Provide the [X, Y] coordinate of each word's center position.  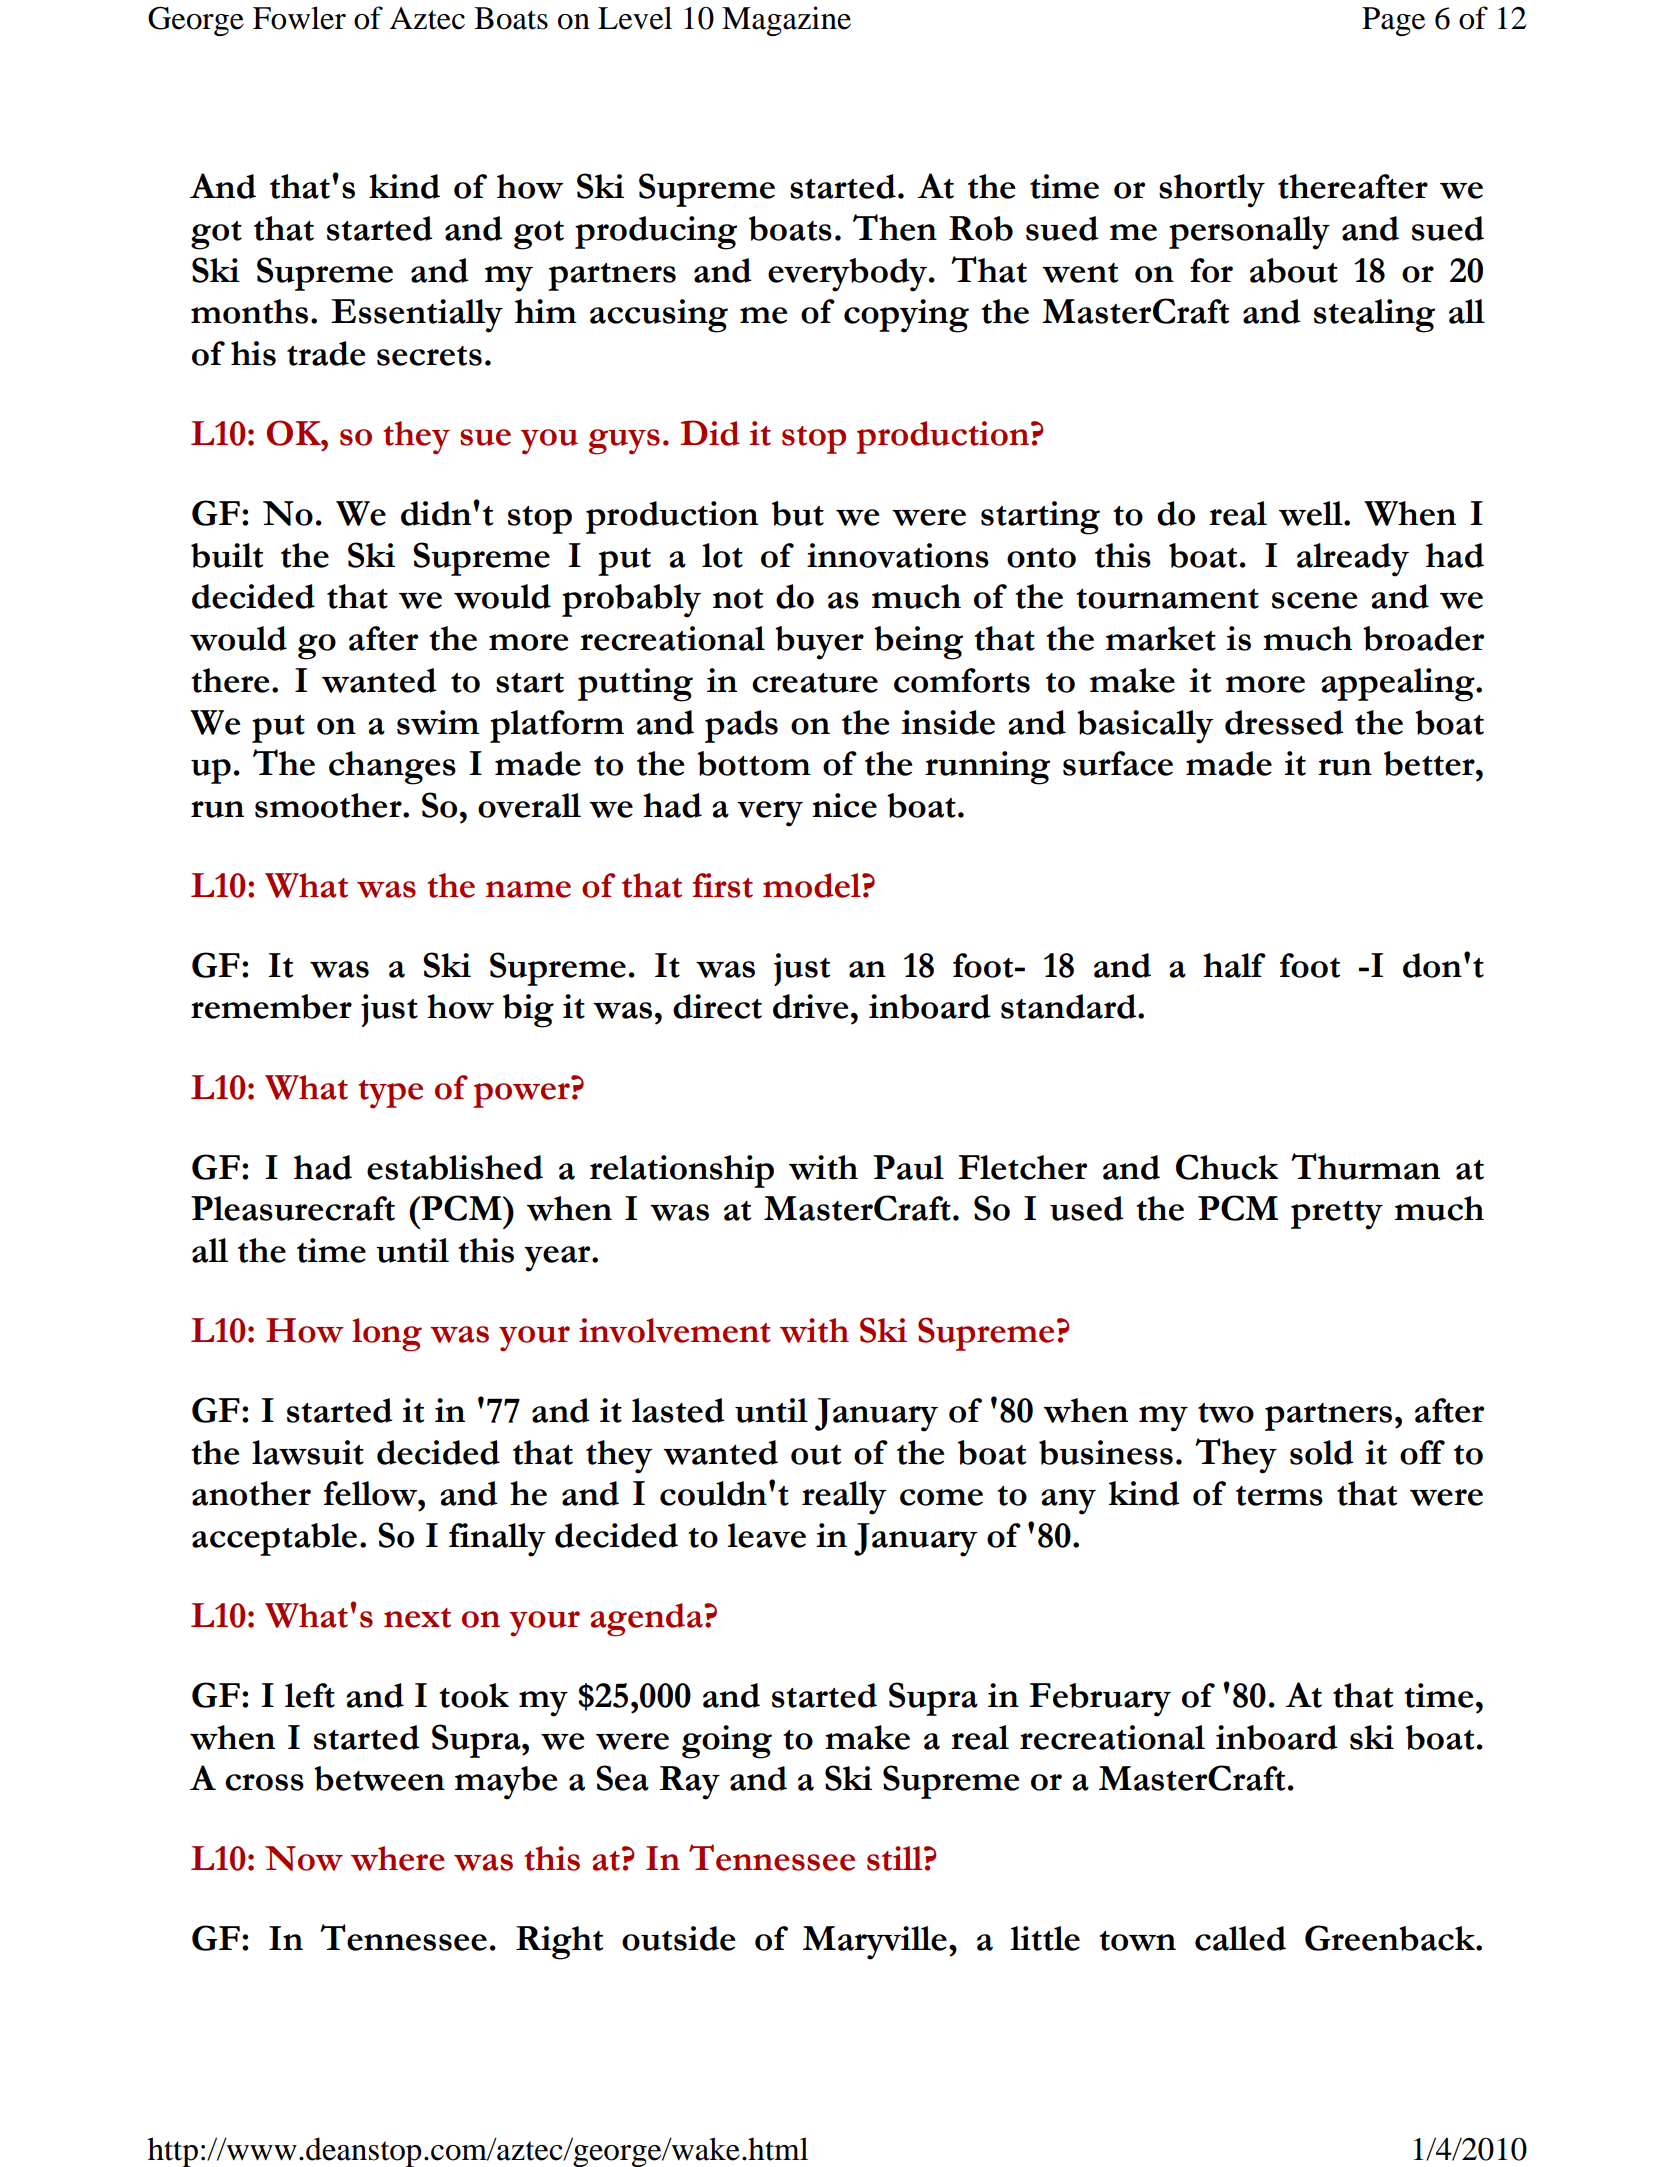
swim [438, 722]
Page [1393, 21]
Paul [908, 1167]
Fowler [299, 18]
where [398, 1858]
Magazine [786, 21]
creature [815, 683]
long [387, 1335]
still [896, 1858]
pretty [1337, 1215]
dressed [1284, 722]
